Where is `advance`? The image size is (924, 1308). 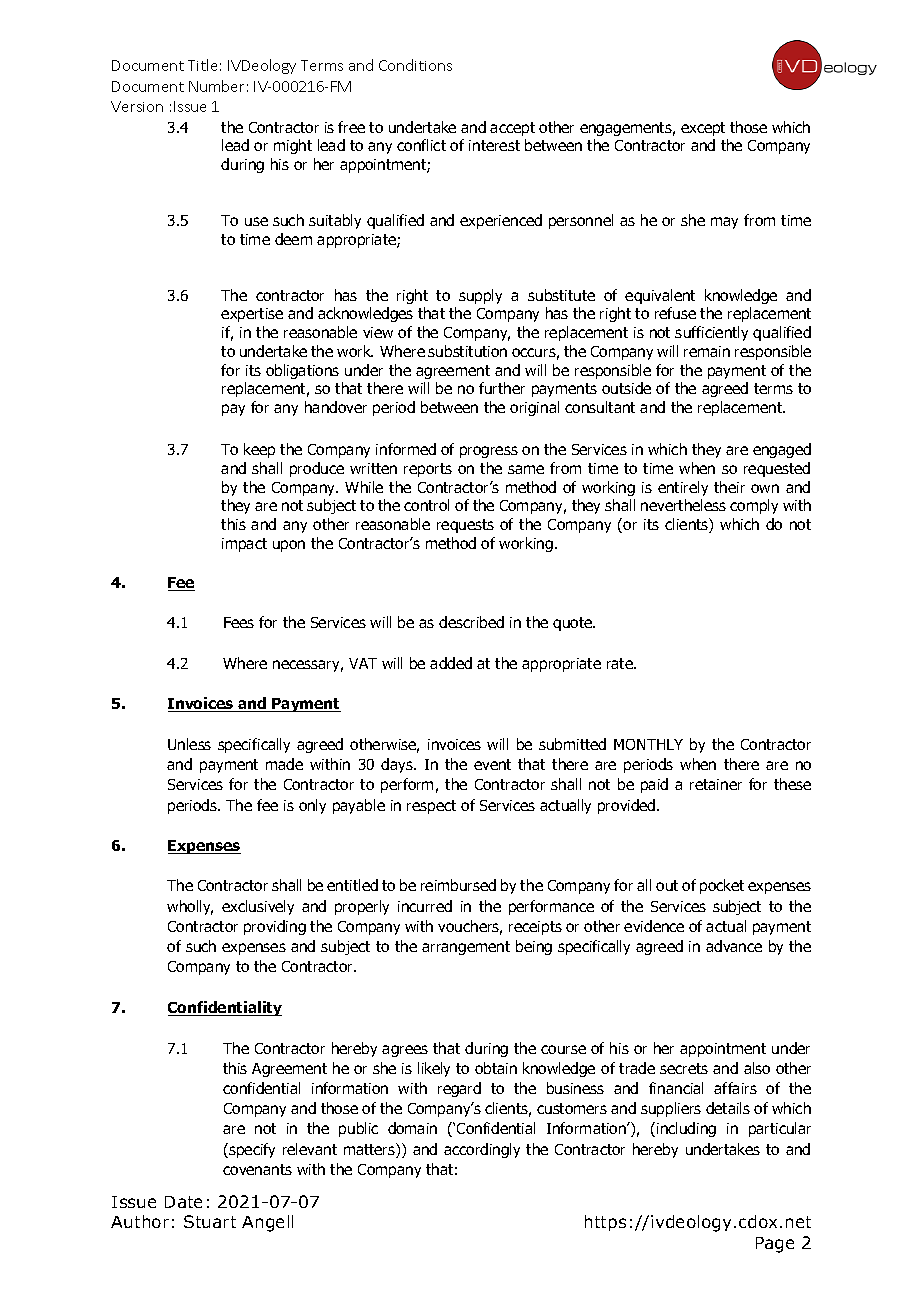 advance is located at coordinates (734, 946).
